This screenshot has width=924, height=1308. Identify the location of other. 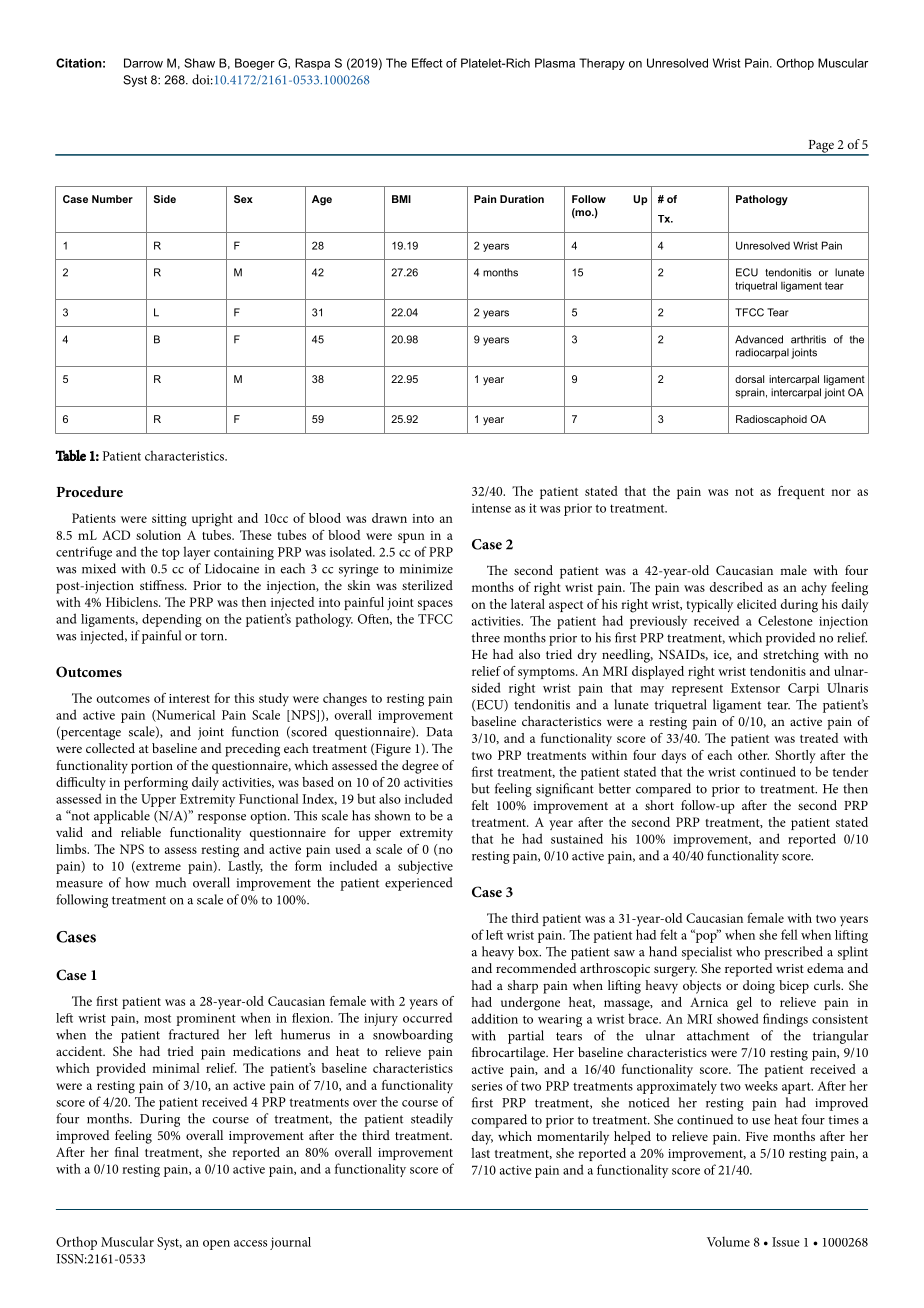
(753, 755).
